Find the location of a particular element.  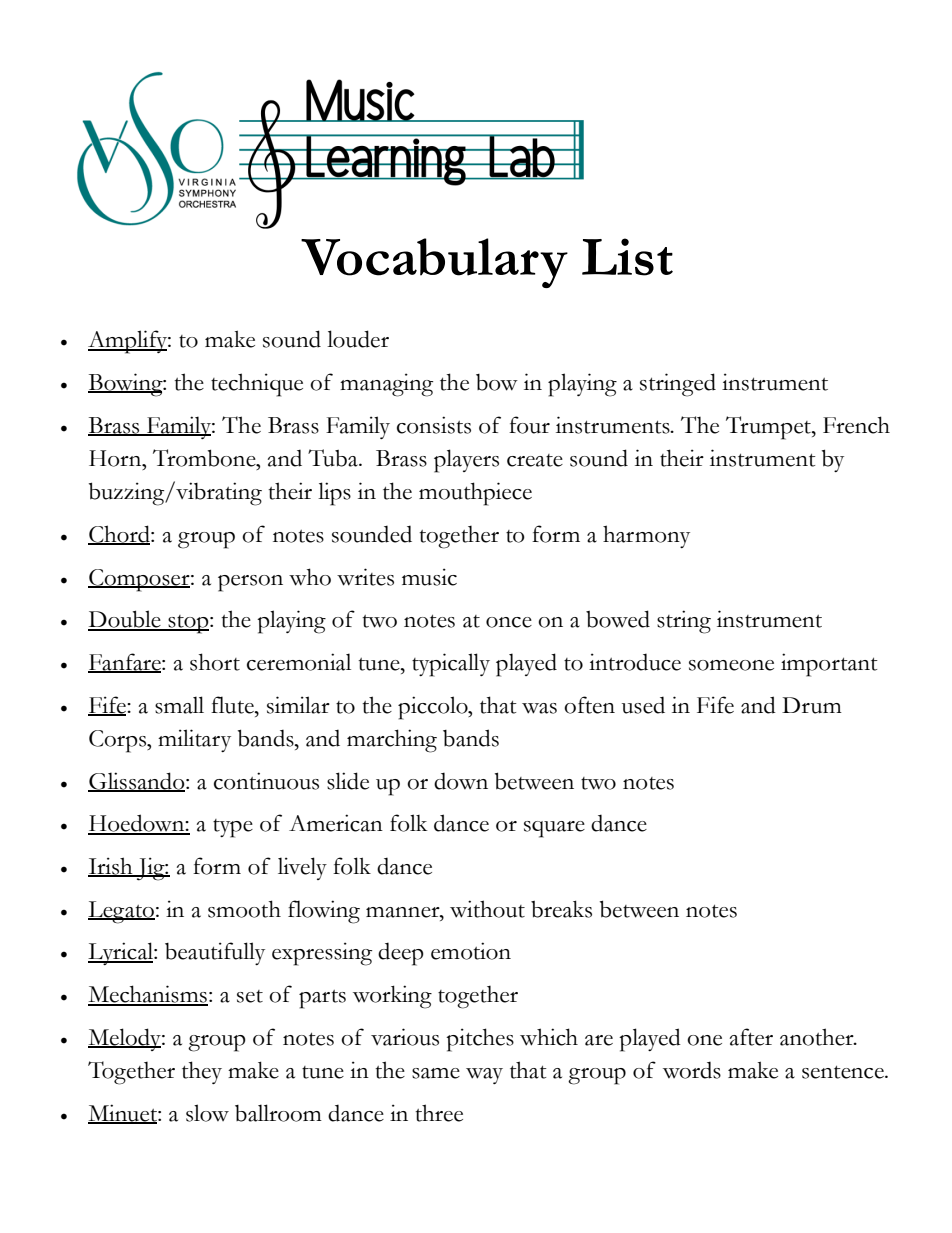

words is located at coordinates (692, 1070).
